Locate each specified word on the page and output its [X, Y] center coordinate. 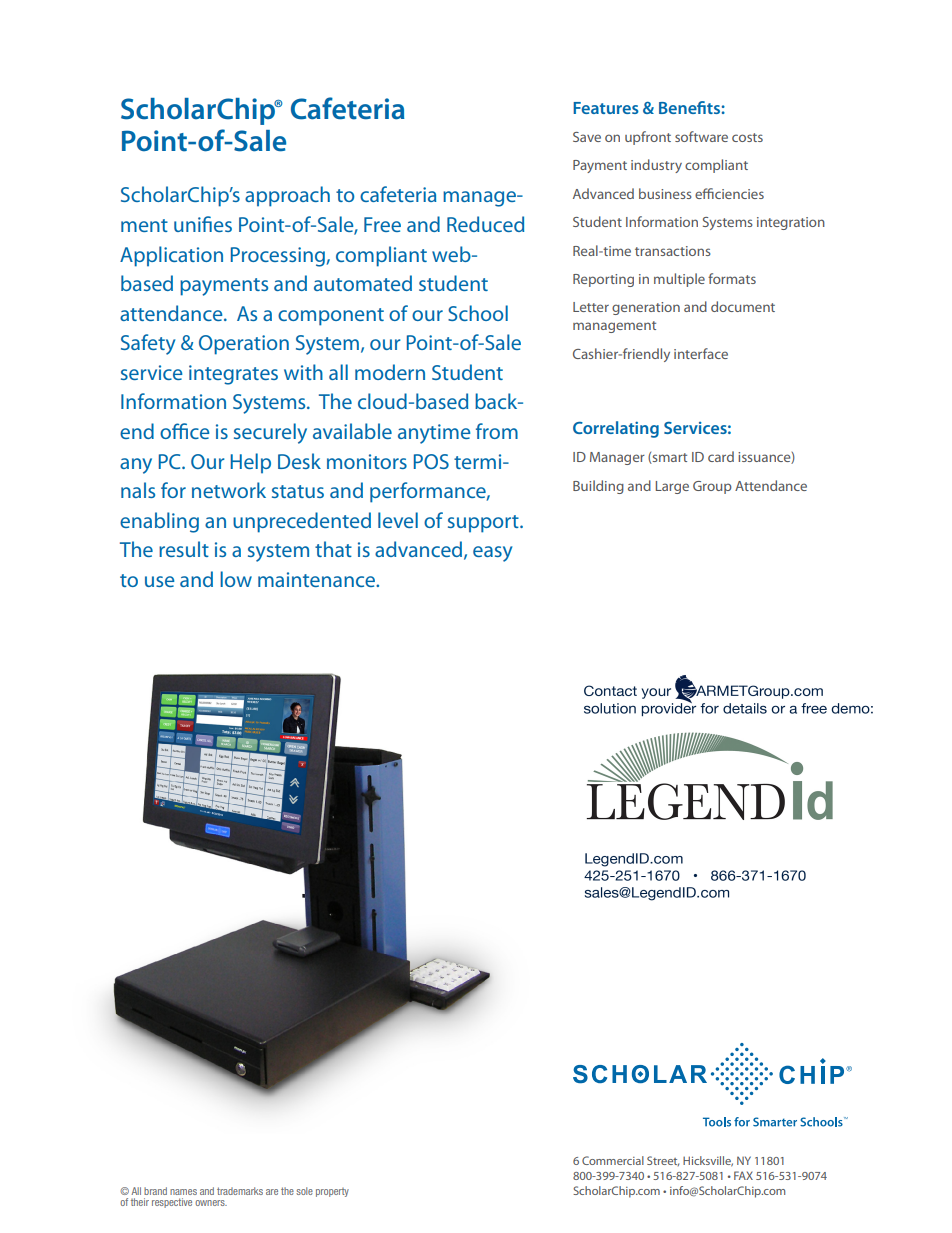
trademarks [240, 1191]
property [332, 1192]
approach [287, 196]
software [701, 136]
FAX [743, 1175]
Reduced [485, 224]
